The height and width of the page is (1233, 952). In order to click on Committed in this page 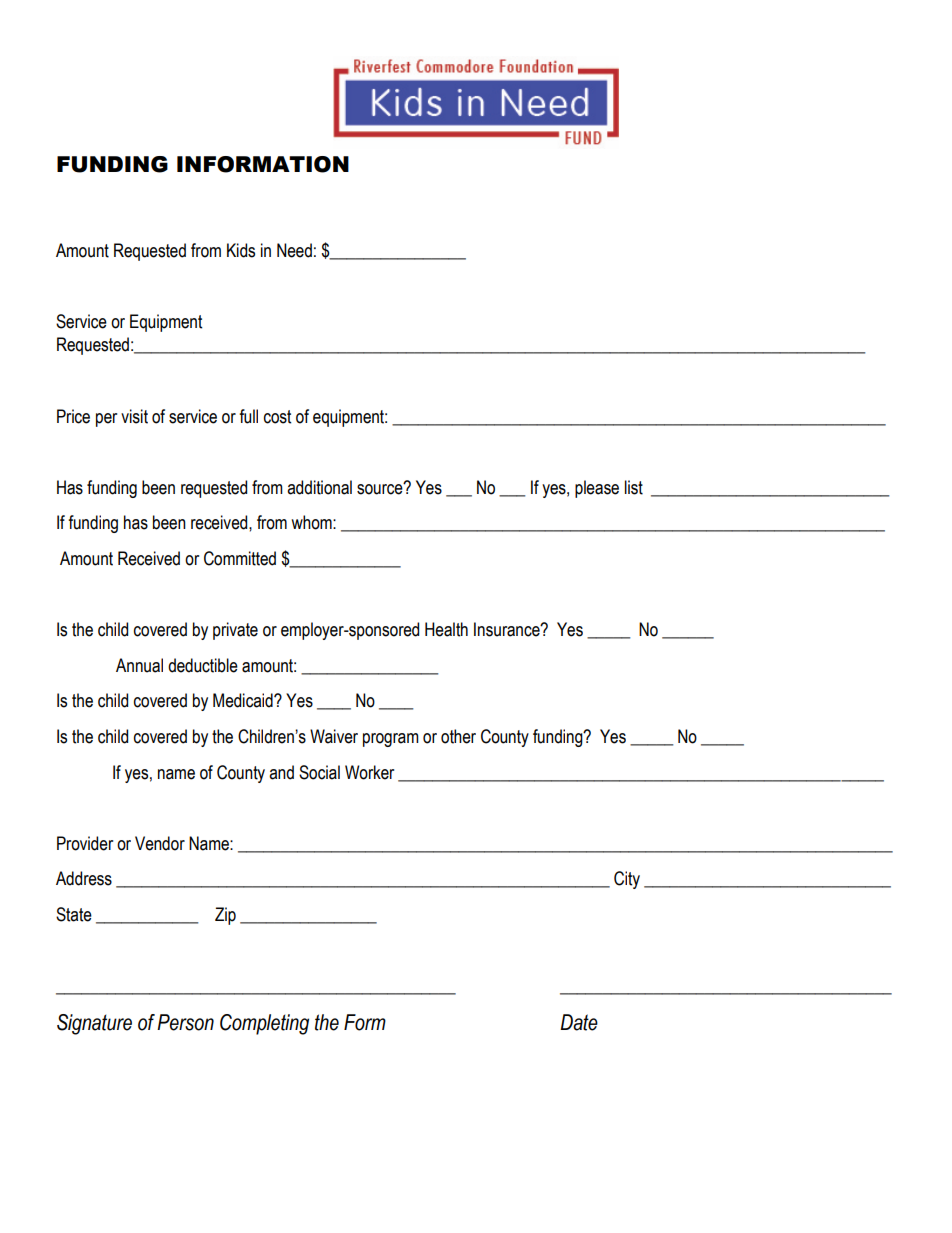, I will do `click(240, 558)`.
